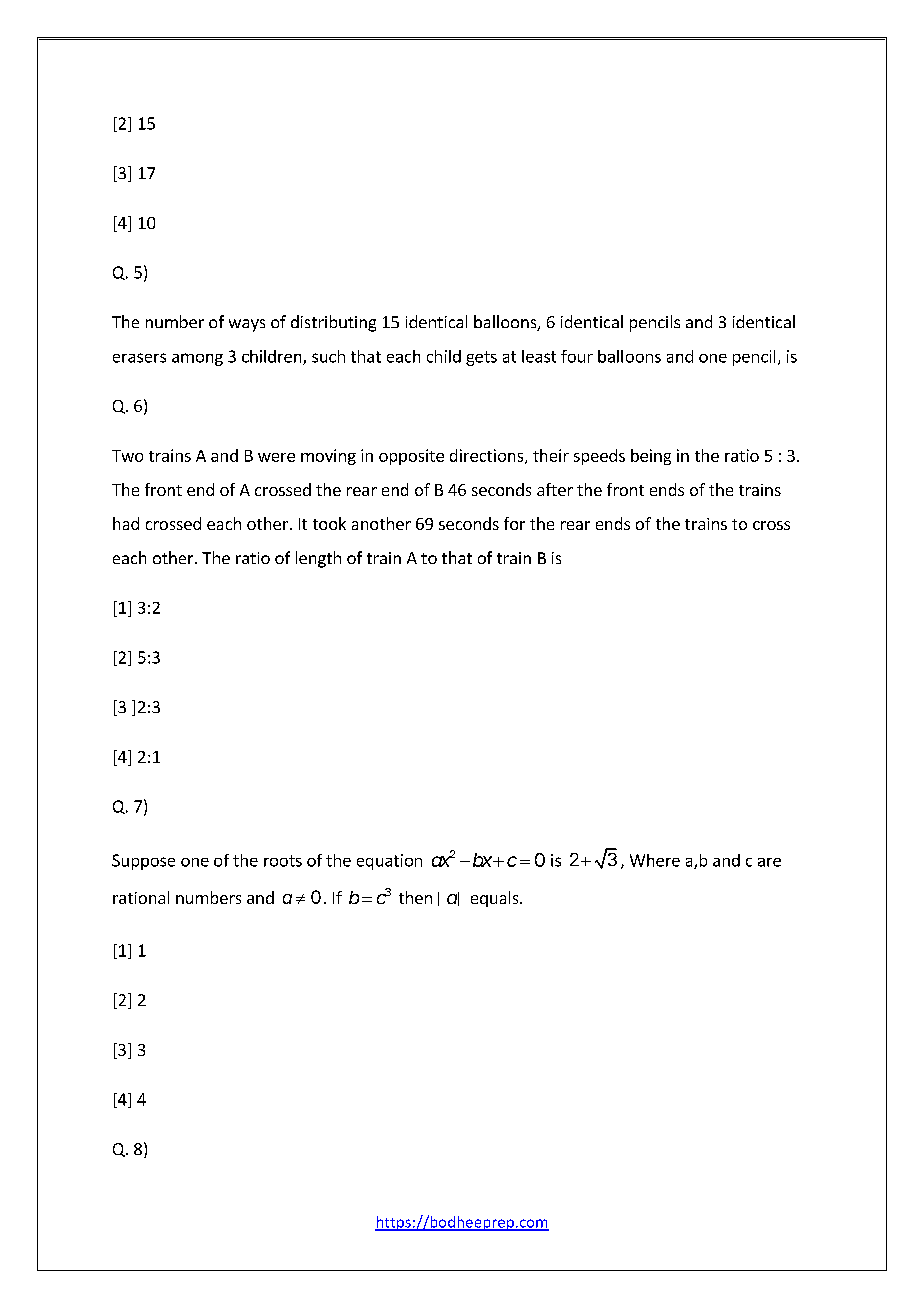  Describe the element at coordinates (514, 523) in the screenshot. I see `for` at that location.
